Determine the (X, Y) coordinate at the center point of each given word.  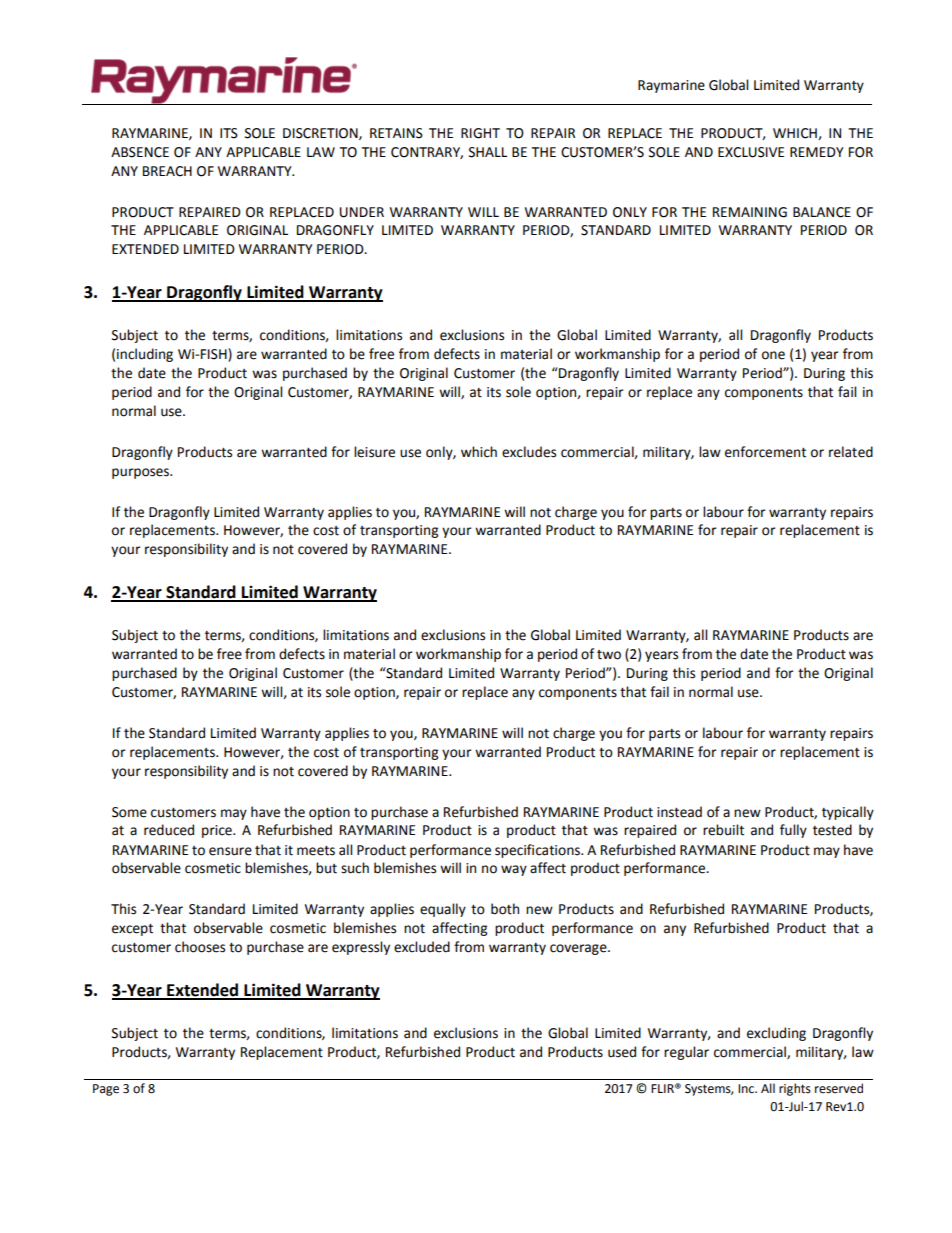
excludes (529, 452)
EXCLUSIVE (751, 152)
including (145, 355)
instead (679, 812)
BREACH (167, 171)
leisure (374, 452)
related (851, 452)
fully (793, 831)
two (609, 655)
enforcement (765, 452)
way (514, 870)
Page (106, 1090)
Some (129, 812)
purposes (141, 473)
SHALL (488, 152)
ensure (230, 851)
